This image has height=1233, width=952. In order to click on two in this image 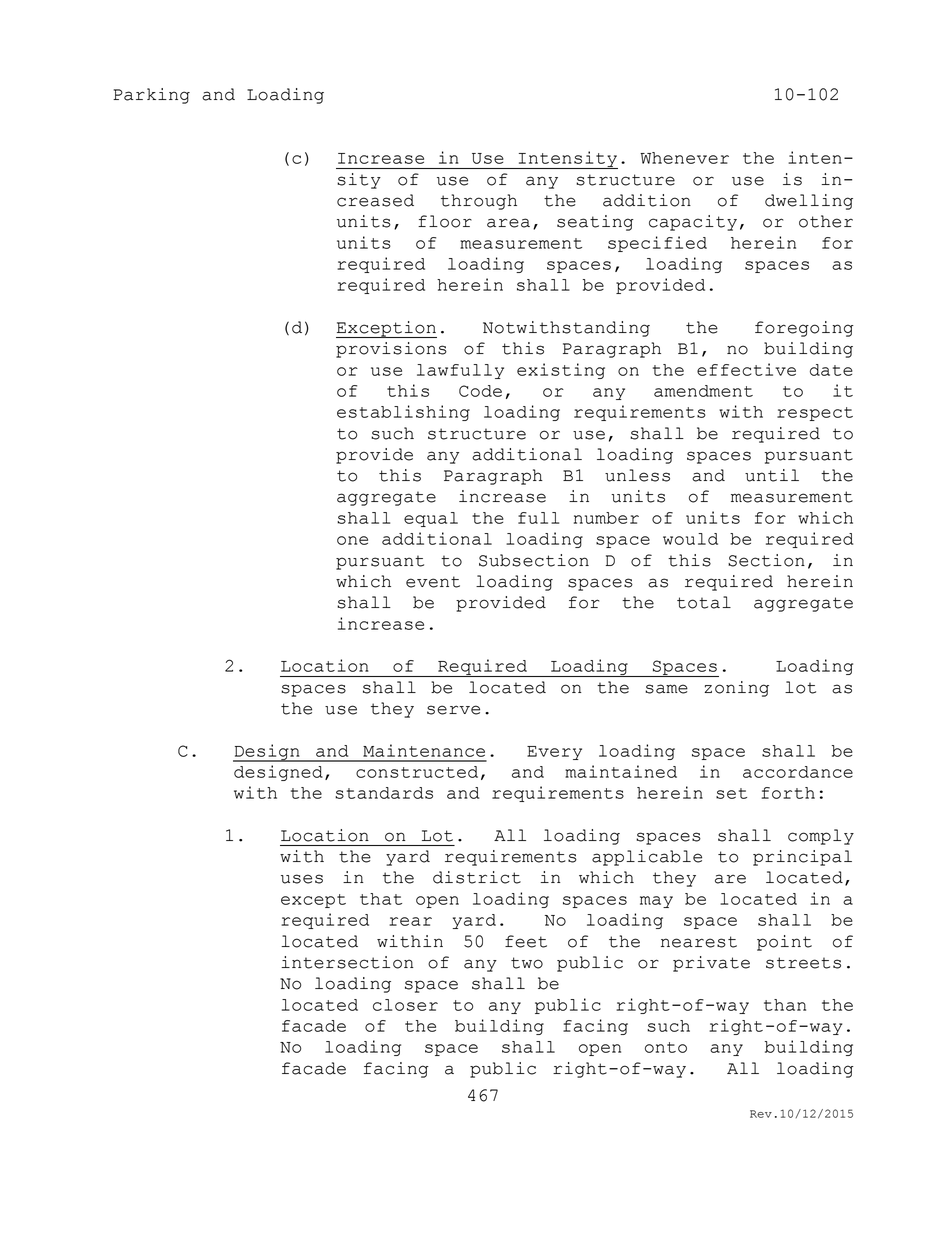, I will do `click(527, 963)`.
